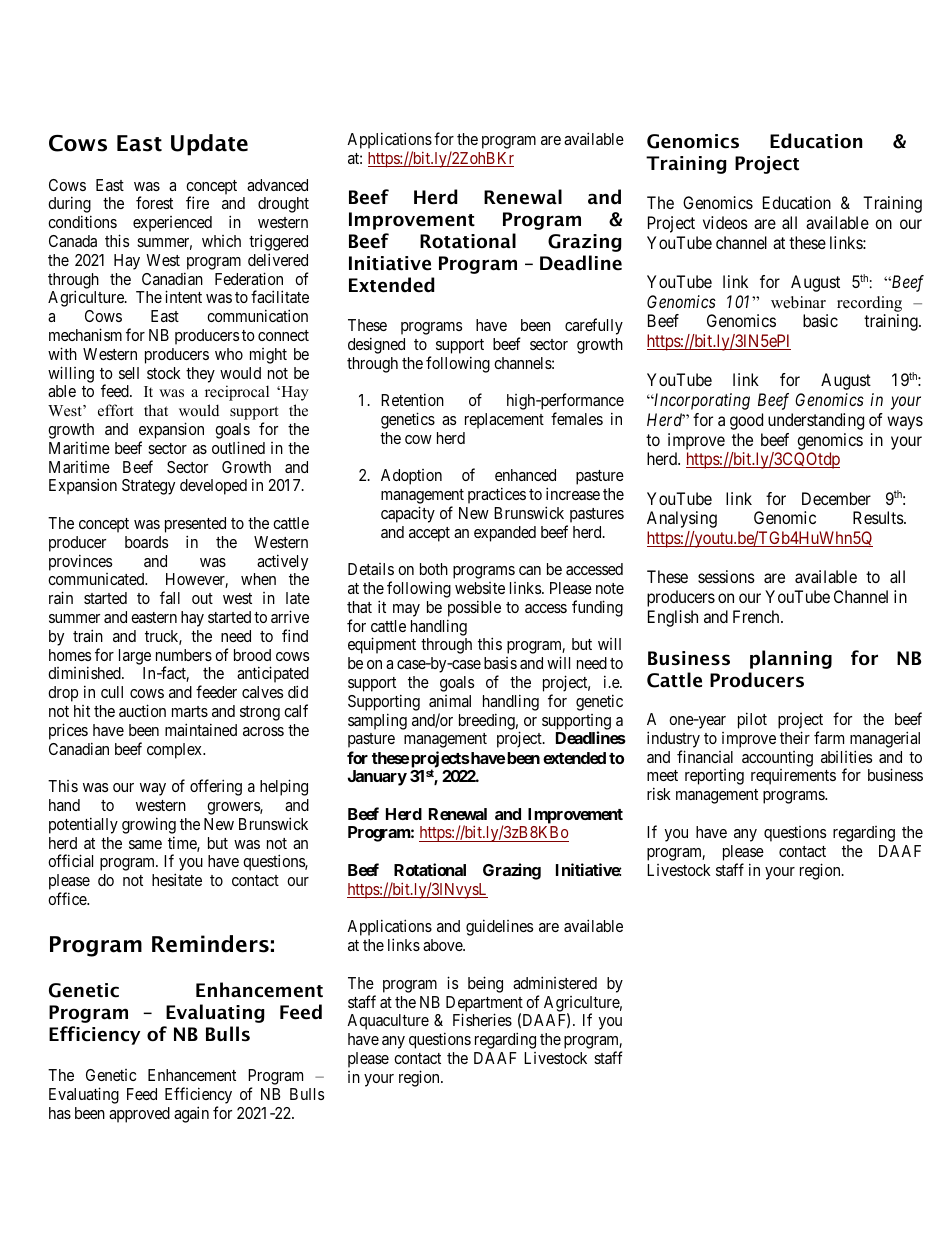 The width and height of the image is (952, 1233). Describe the element at coordinates (474, 608) in the image. I see `possible` at that location.
